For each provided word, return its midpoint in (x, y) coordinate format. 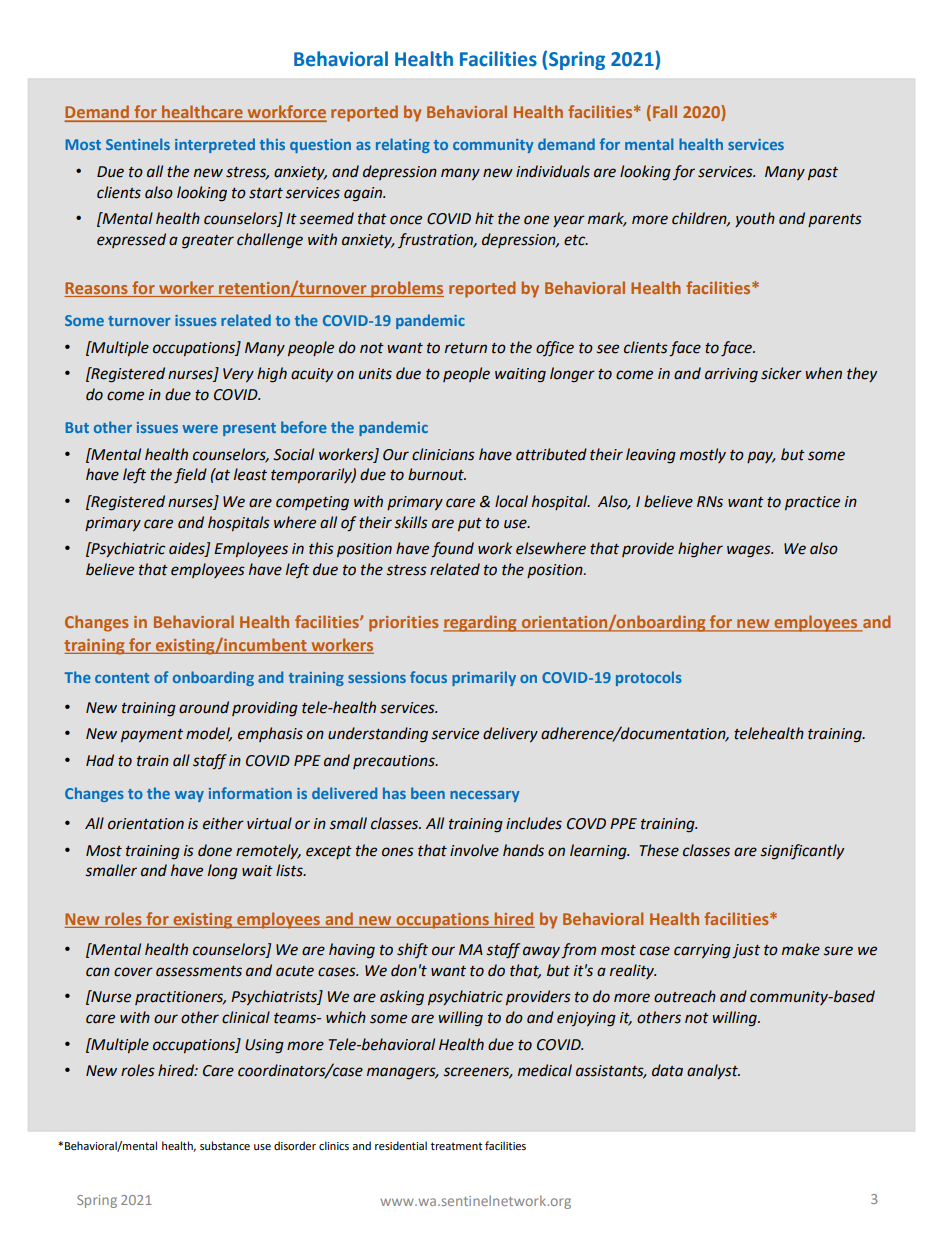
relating (403, 145)
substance (225, 1146)
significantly (802, 852)
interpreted (215, 145)
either (223, 823)
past (823, 173)
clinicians (443, 454)
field (190, 476)
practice (812, 503)
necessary (485, 796)
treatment (456, 1146)
